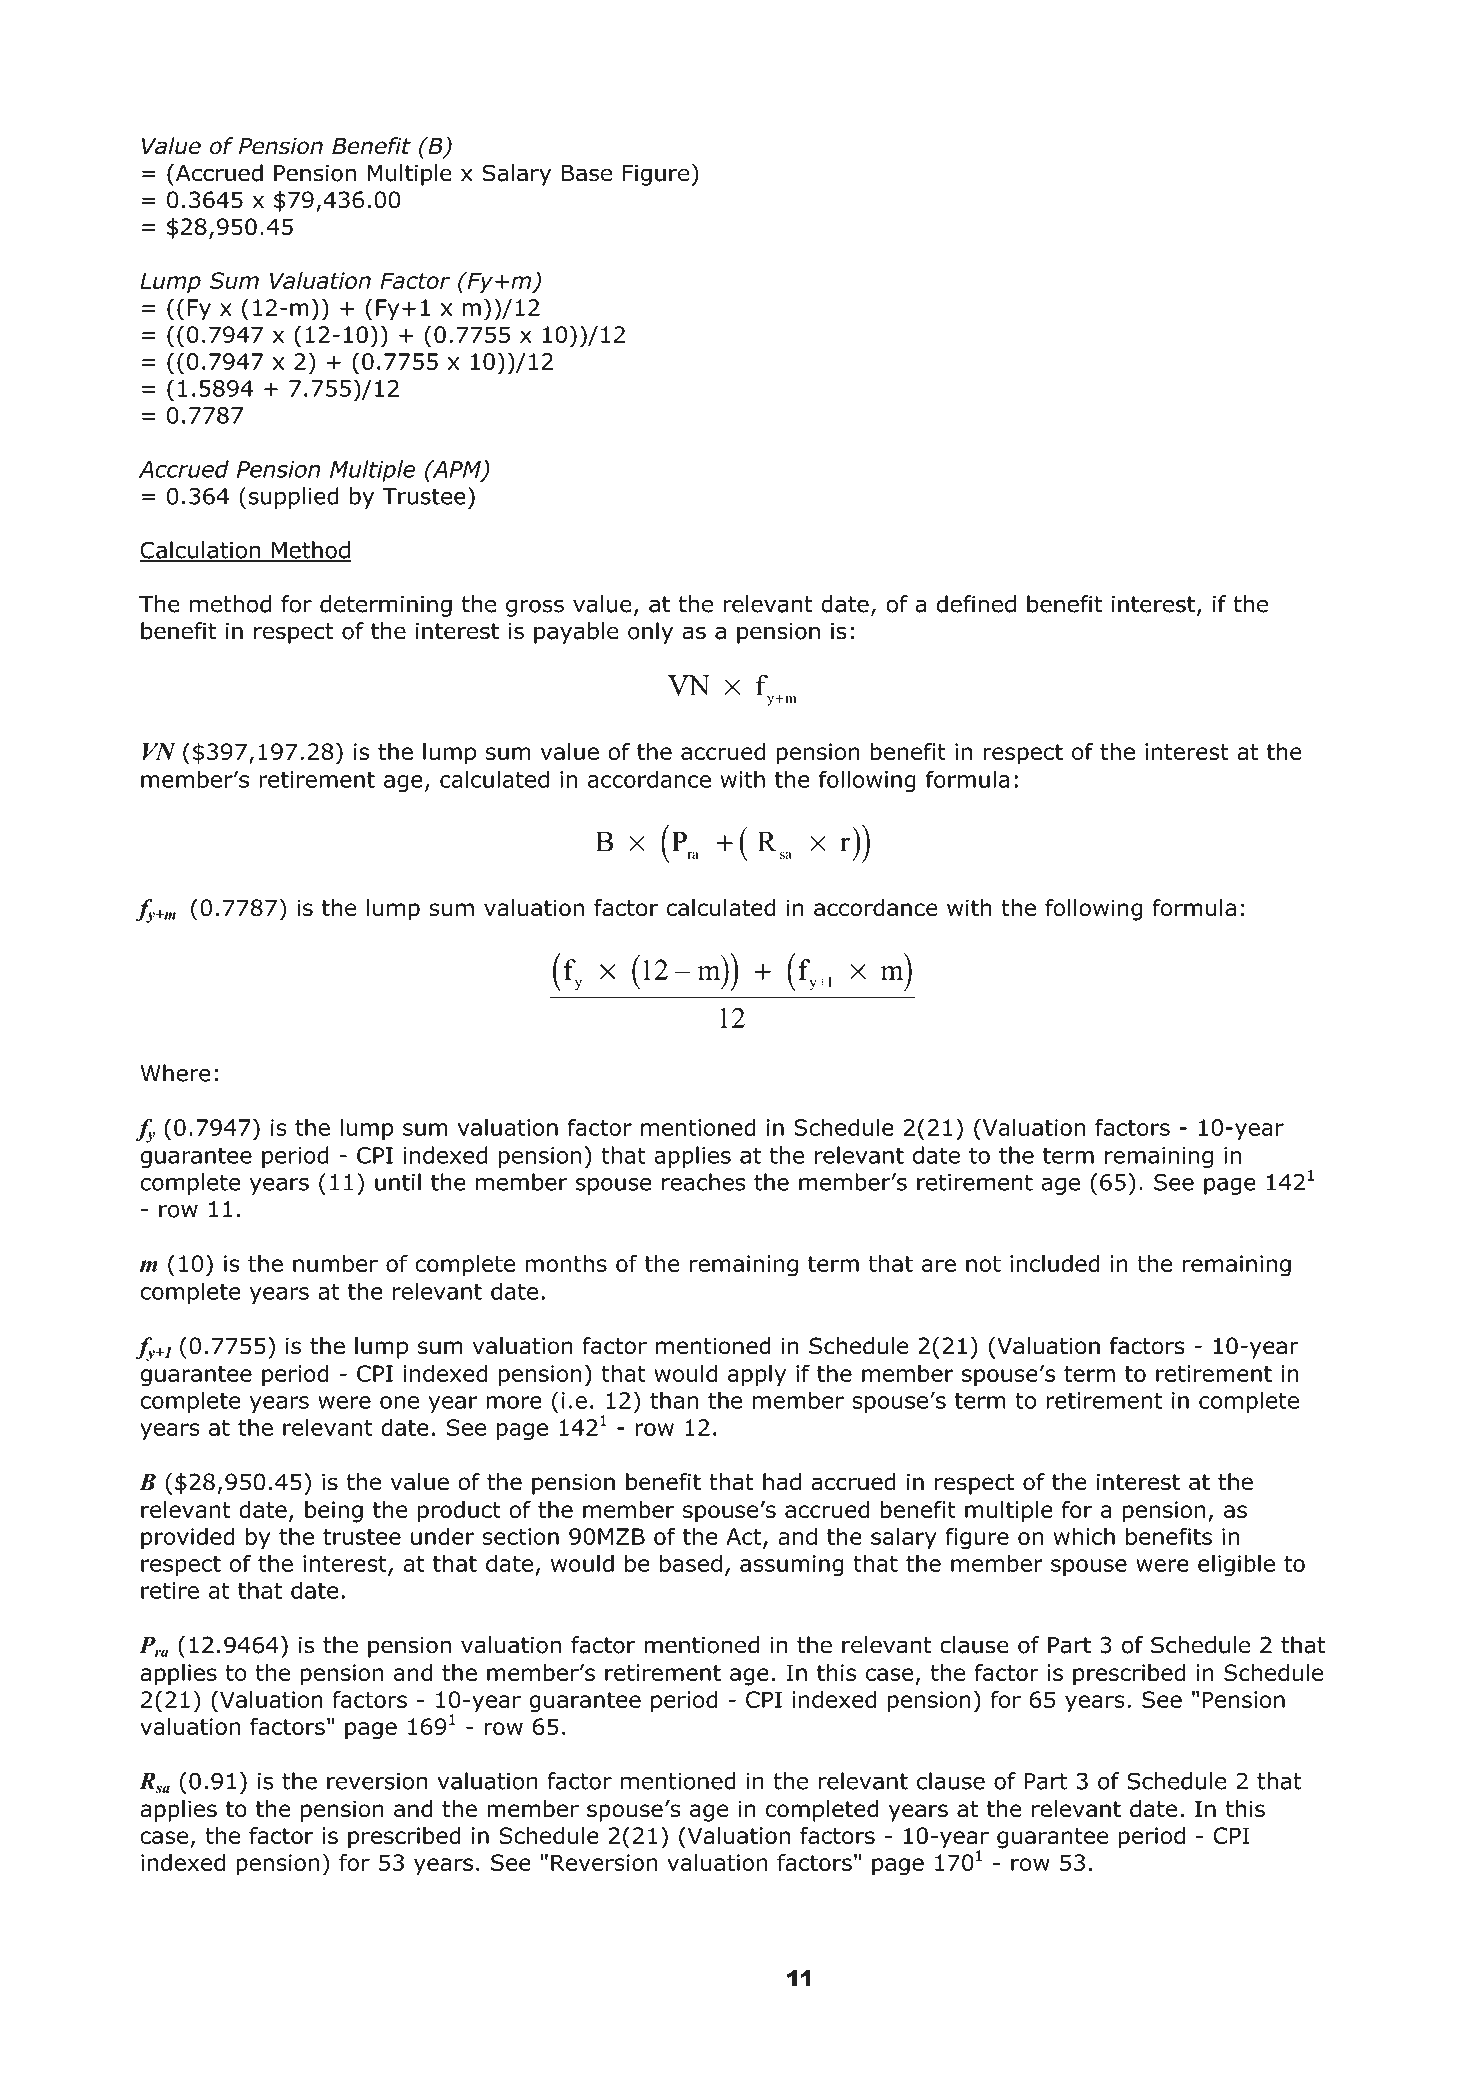 The width and height of the screenshot is (1465, 2074). What do you see at coordinates (1055, 1263) in the screenshot?
I see `included` at bounding box center [1055, 1263].
